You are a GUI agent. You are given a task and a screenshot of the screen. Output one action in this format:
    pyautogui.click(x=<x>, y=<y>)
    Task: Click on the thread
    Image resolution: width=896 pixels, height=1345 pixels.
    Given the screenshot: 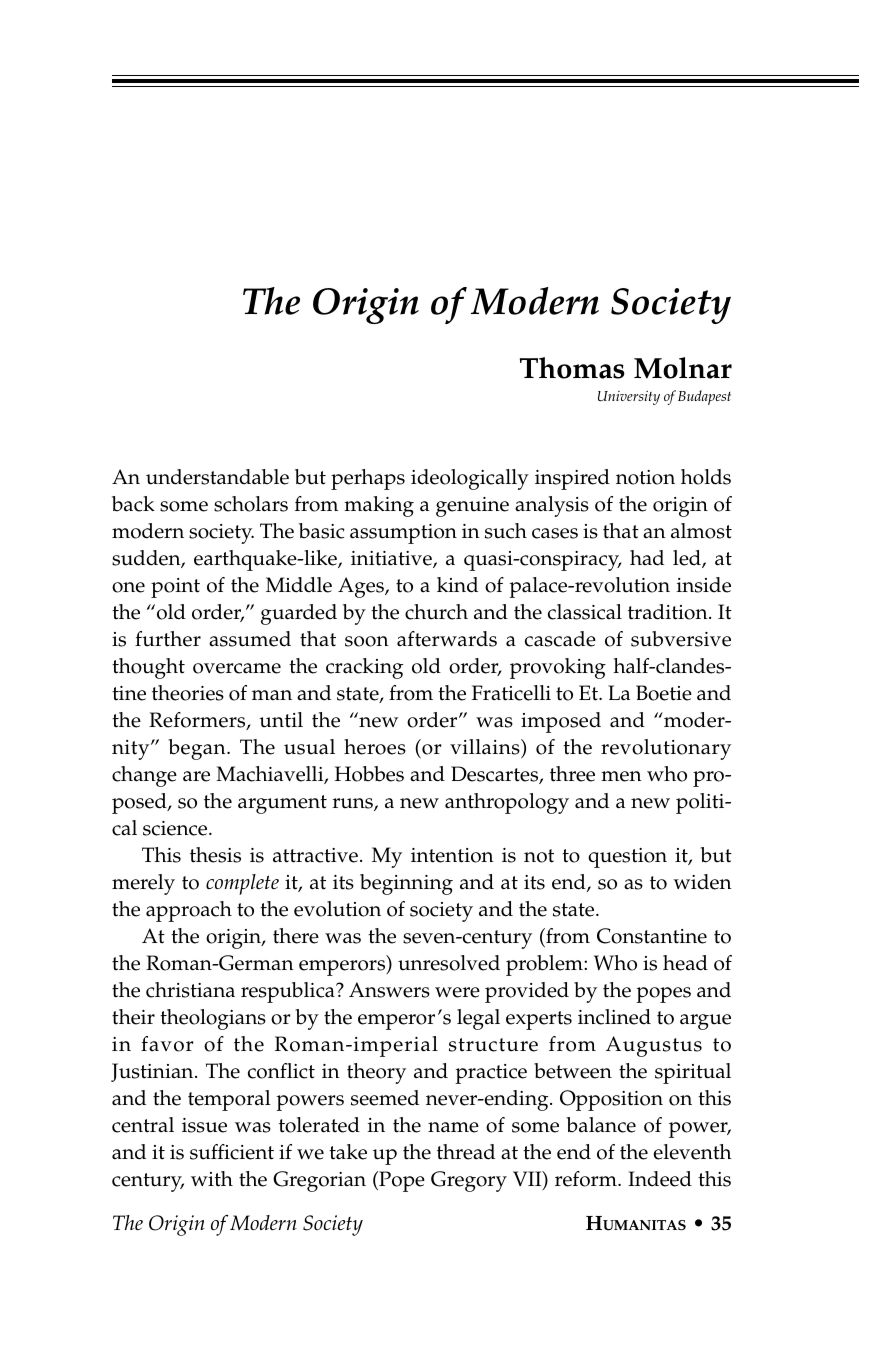 What is the action you would take?
    pyautogui.click(x=466, y=1152)
